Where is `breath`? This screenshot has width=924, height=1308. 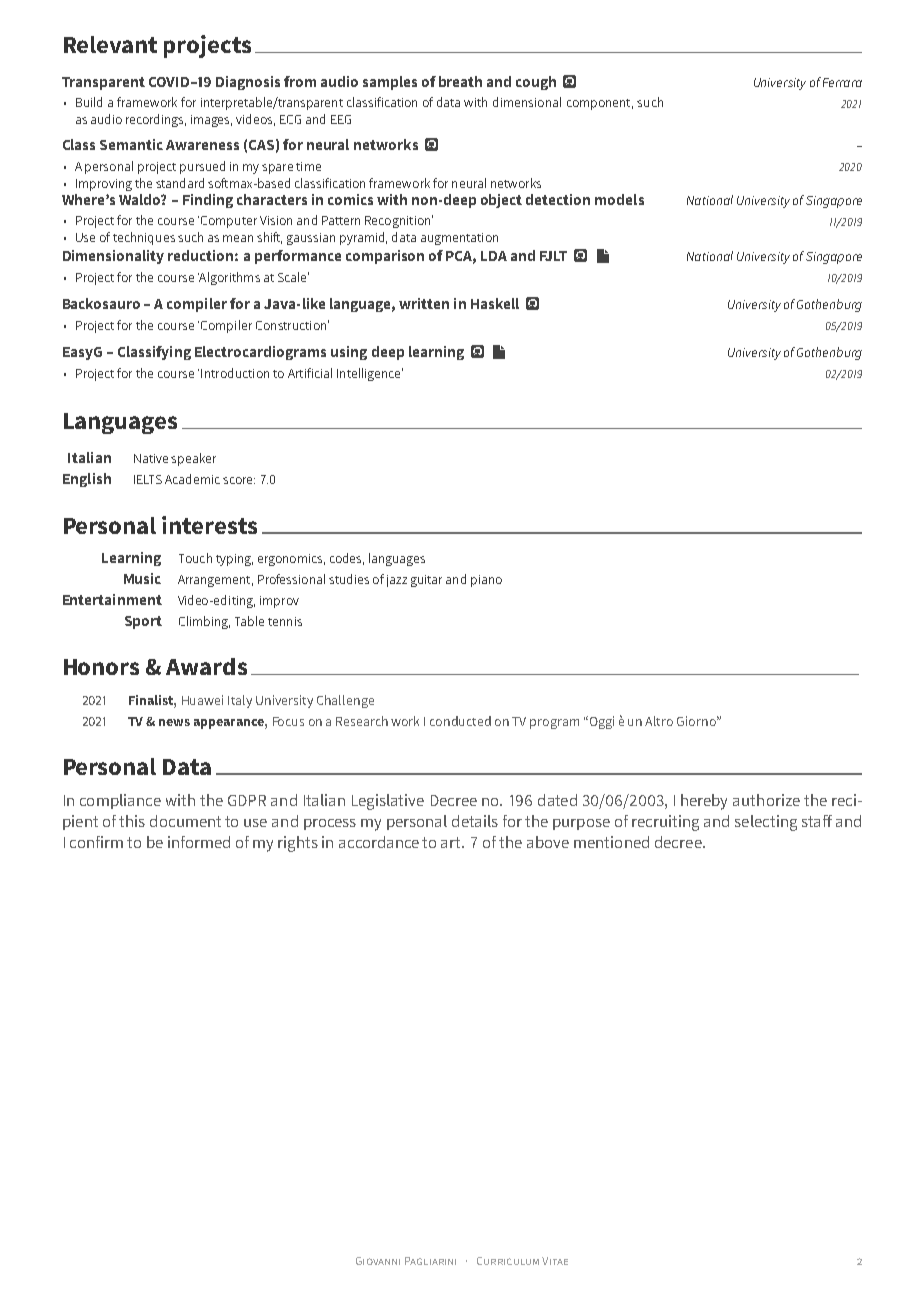 breath is located at coordinates (460, 81).
